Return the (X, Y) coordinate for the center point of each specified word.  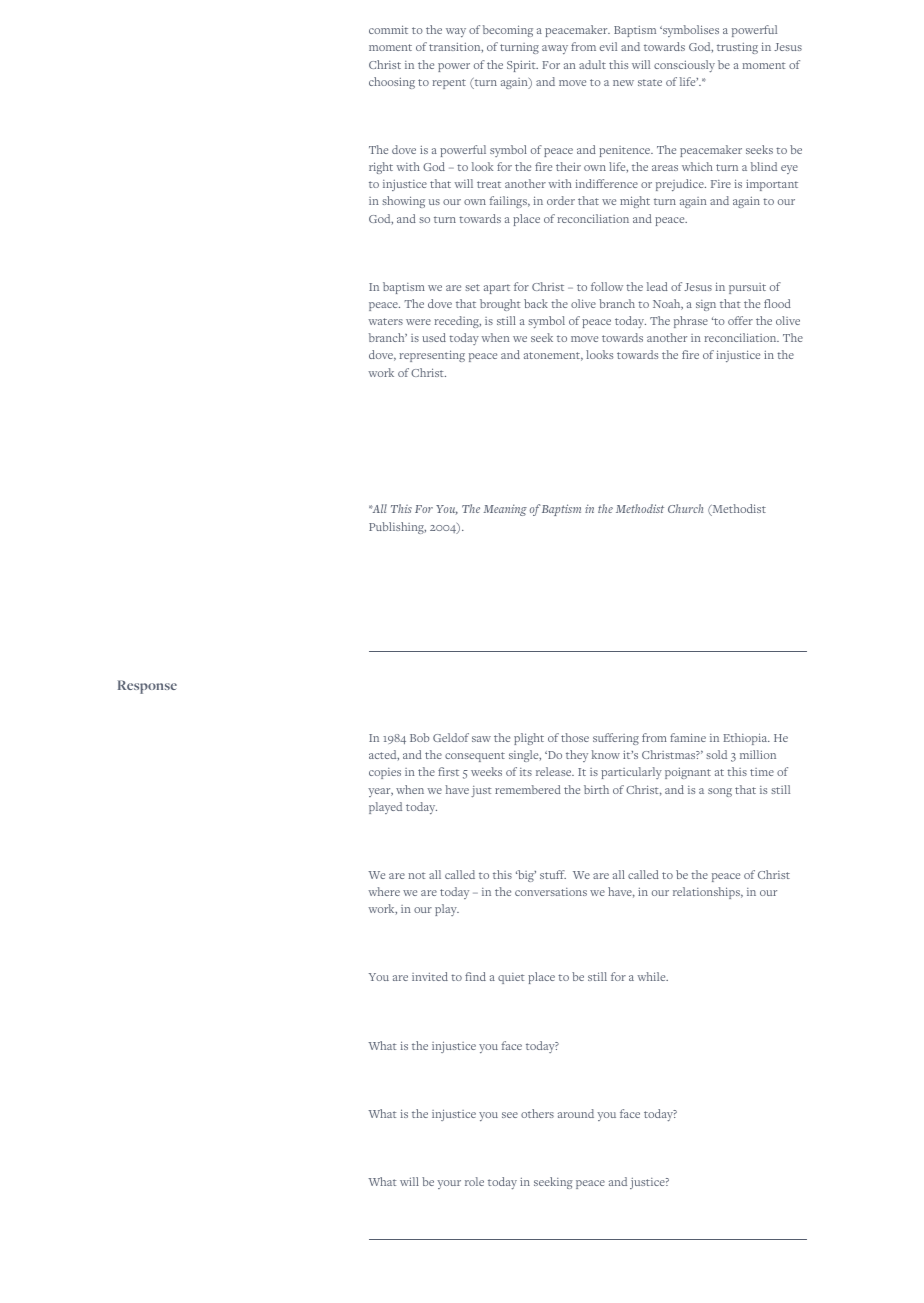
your (449, 1184)
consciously (684, 66)
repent (449, 84)
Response (147, 687)
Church (685, 508)
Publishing (397, 528)
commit (388, 29)
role (474, 1181)
